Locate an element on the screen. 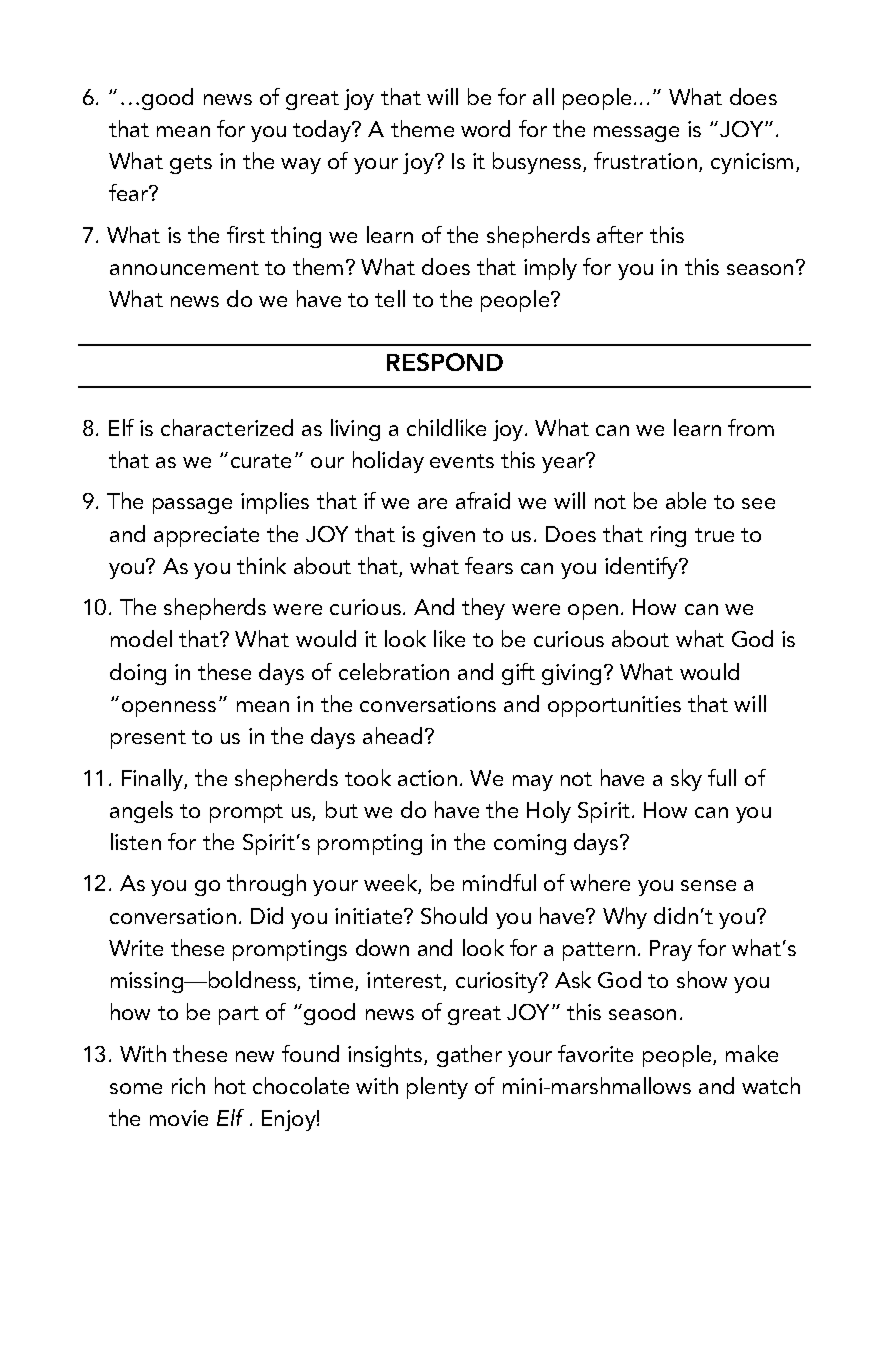 This screenshot has height=1372, width=887. from is located at coordinates (751, 427).
